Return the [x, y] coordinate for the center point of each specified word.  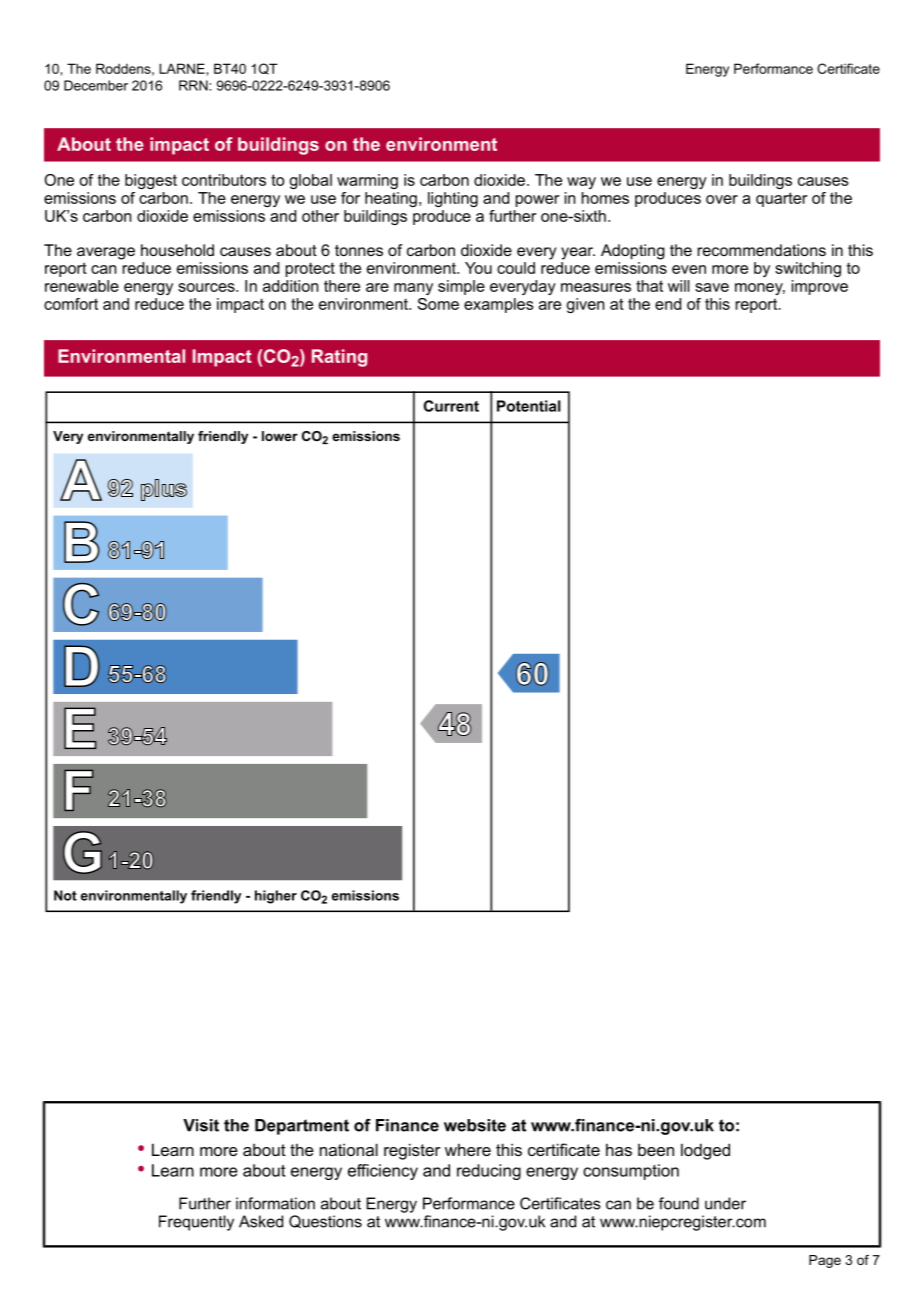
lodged [705, 1151]
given [585, 305]
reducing [489, 1172]
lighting [453, 199]
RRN [194, 85]
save [712, 287]
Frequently [196, 1223]
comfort [71, 304]
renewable [82, 286]
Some [438, 304]
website [475, 1125]
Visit [201, 1125]
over [722, 199]
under [725, 1203]
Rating [339, 358]
